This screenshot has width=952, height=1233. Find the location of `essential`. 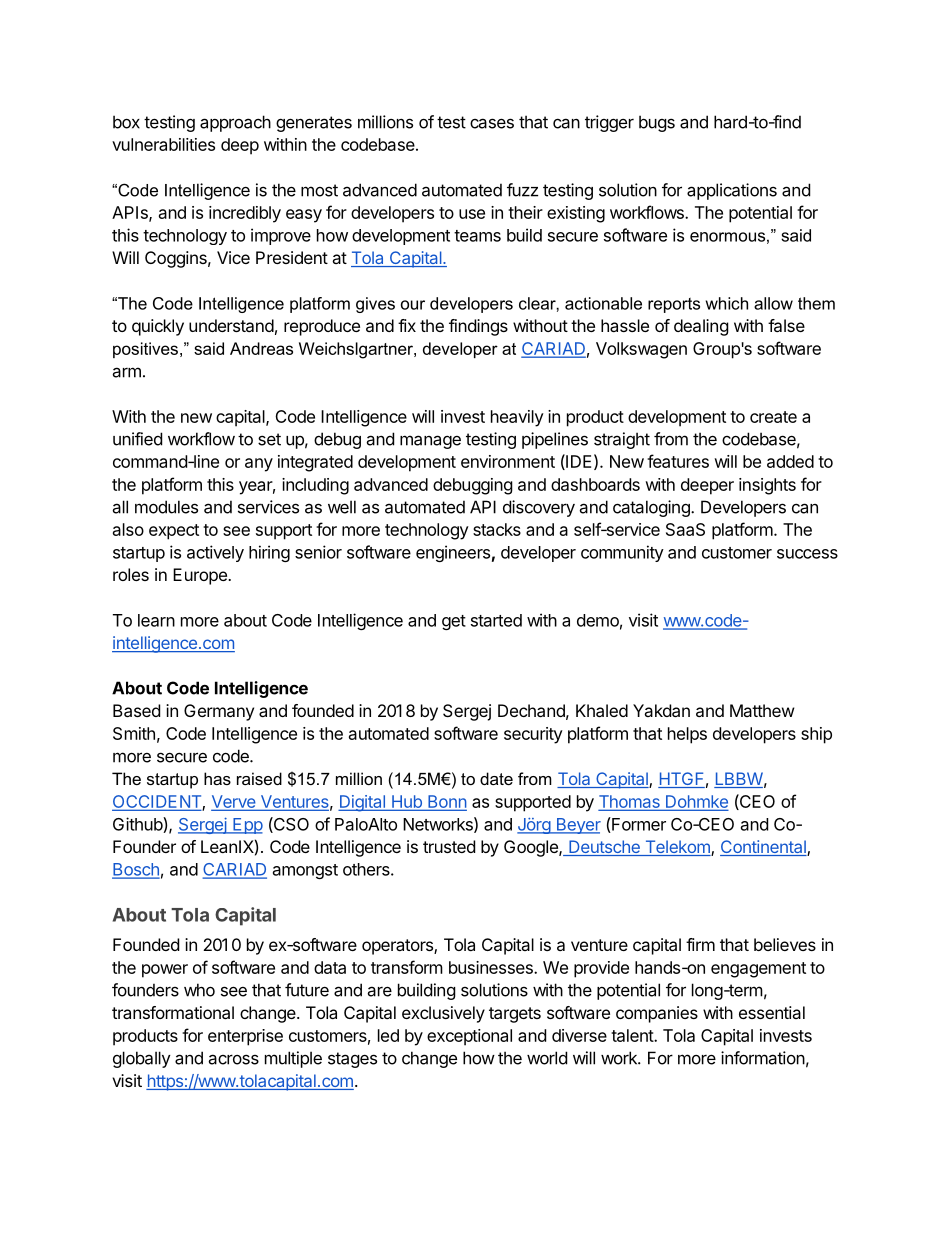

essential is located at coordinates (772, 1012).
